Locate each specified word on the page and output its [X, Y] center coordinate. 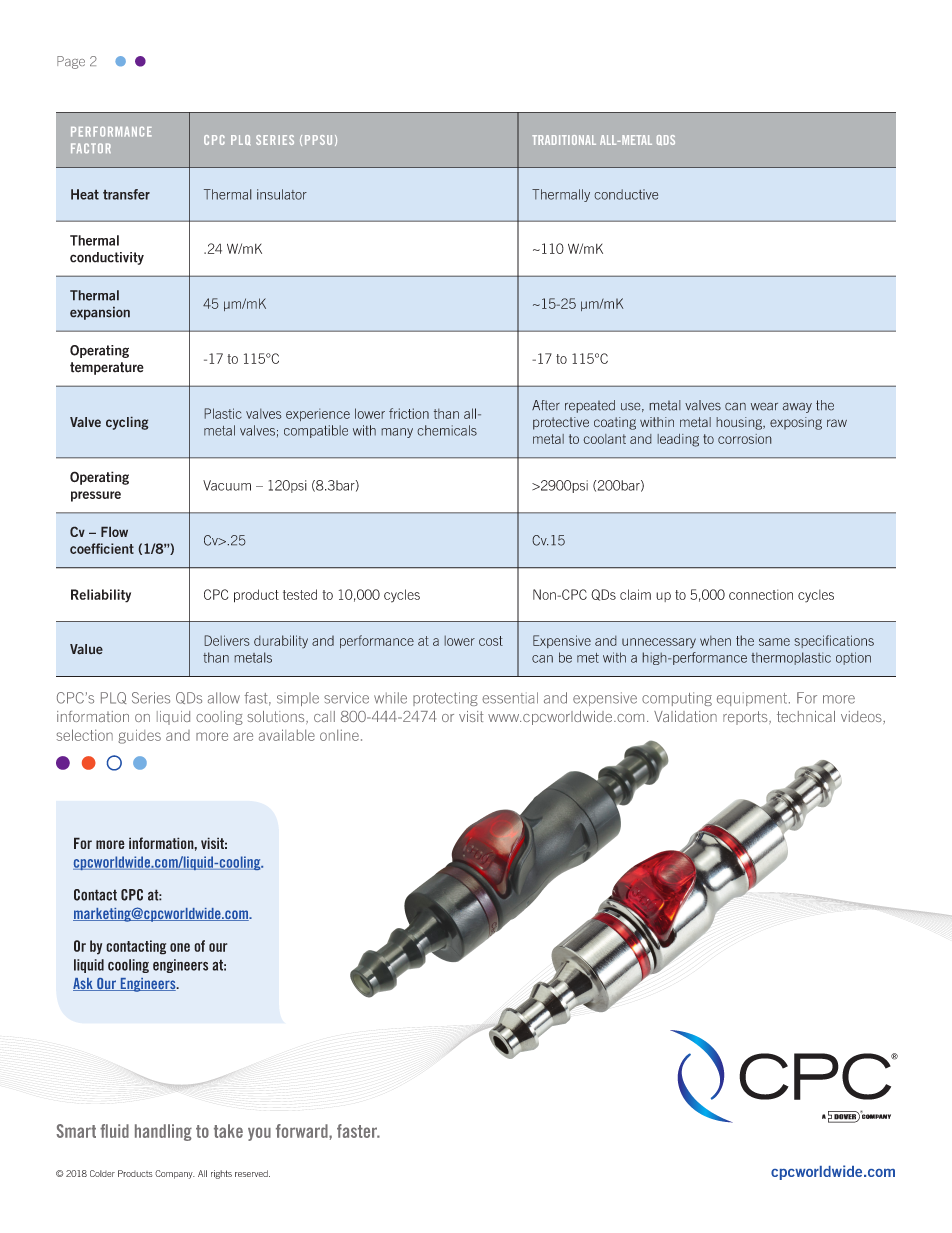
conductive [626, 194]
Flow [114, 531]
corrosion [745, 439]
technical [806, 716]
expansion [100, 313]
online [339, 735]
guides [139, 736]
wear [764, 406]
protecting [445, 699]
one [180, 947]
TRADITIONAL [564, 140]
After [546, 405]
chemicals [447, 430]
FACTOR [91, 148]
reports [746, 718]
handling [163, 1132]
